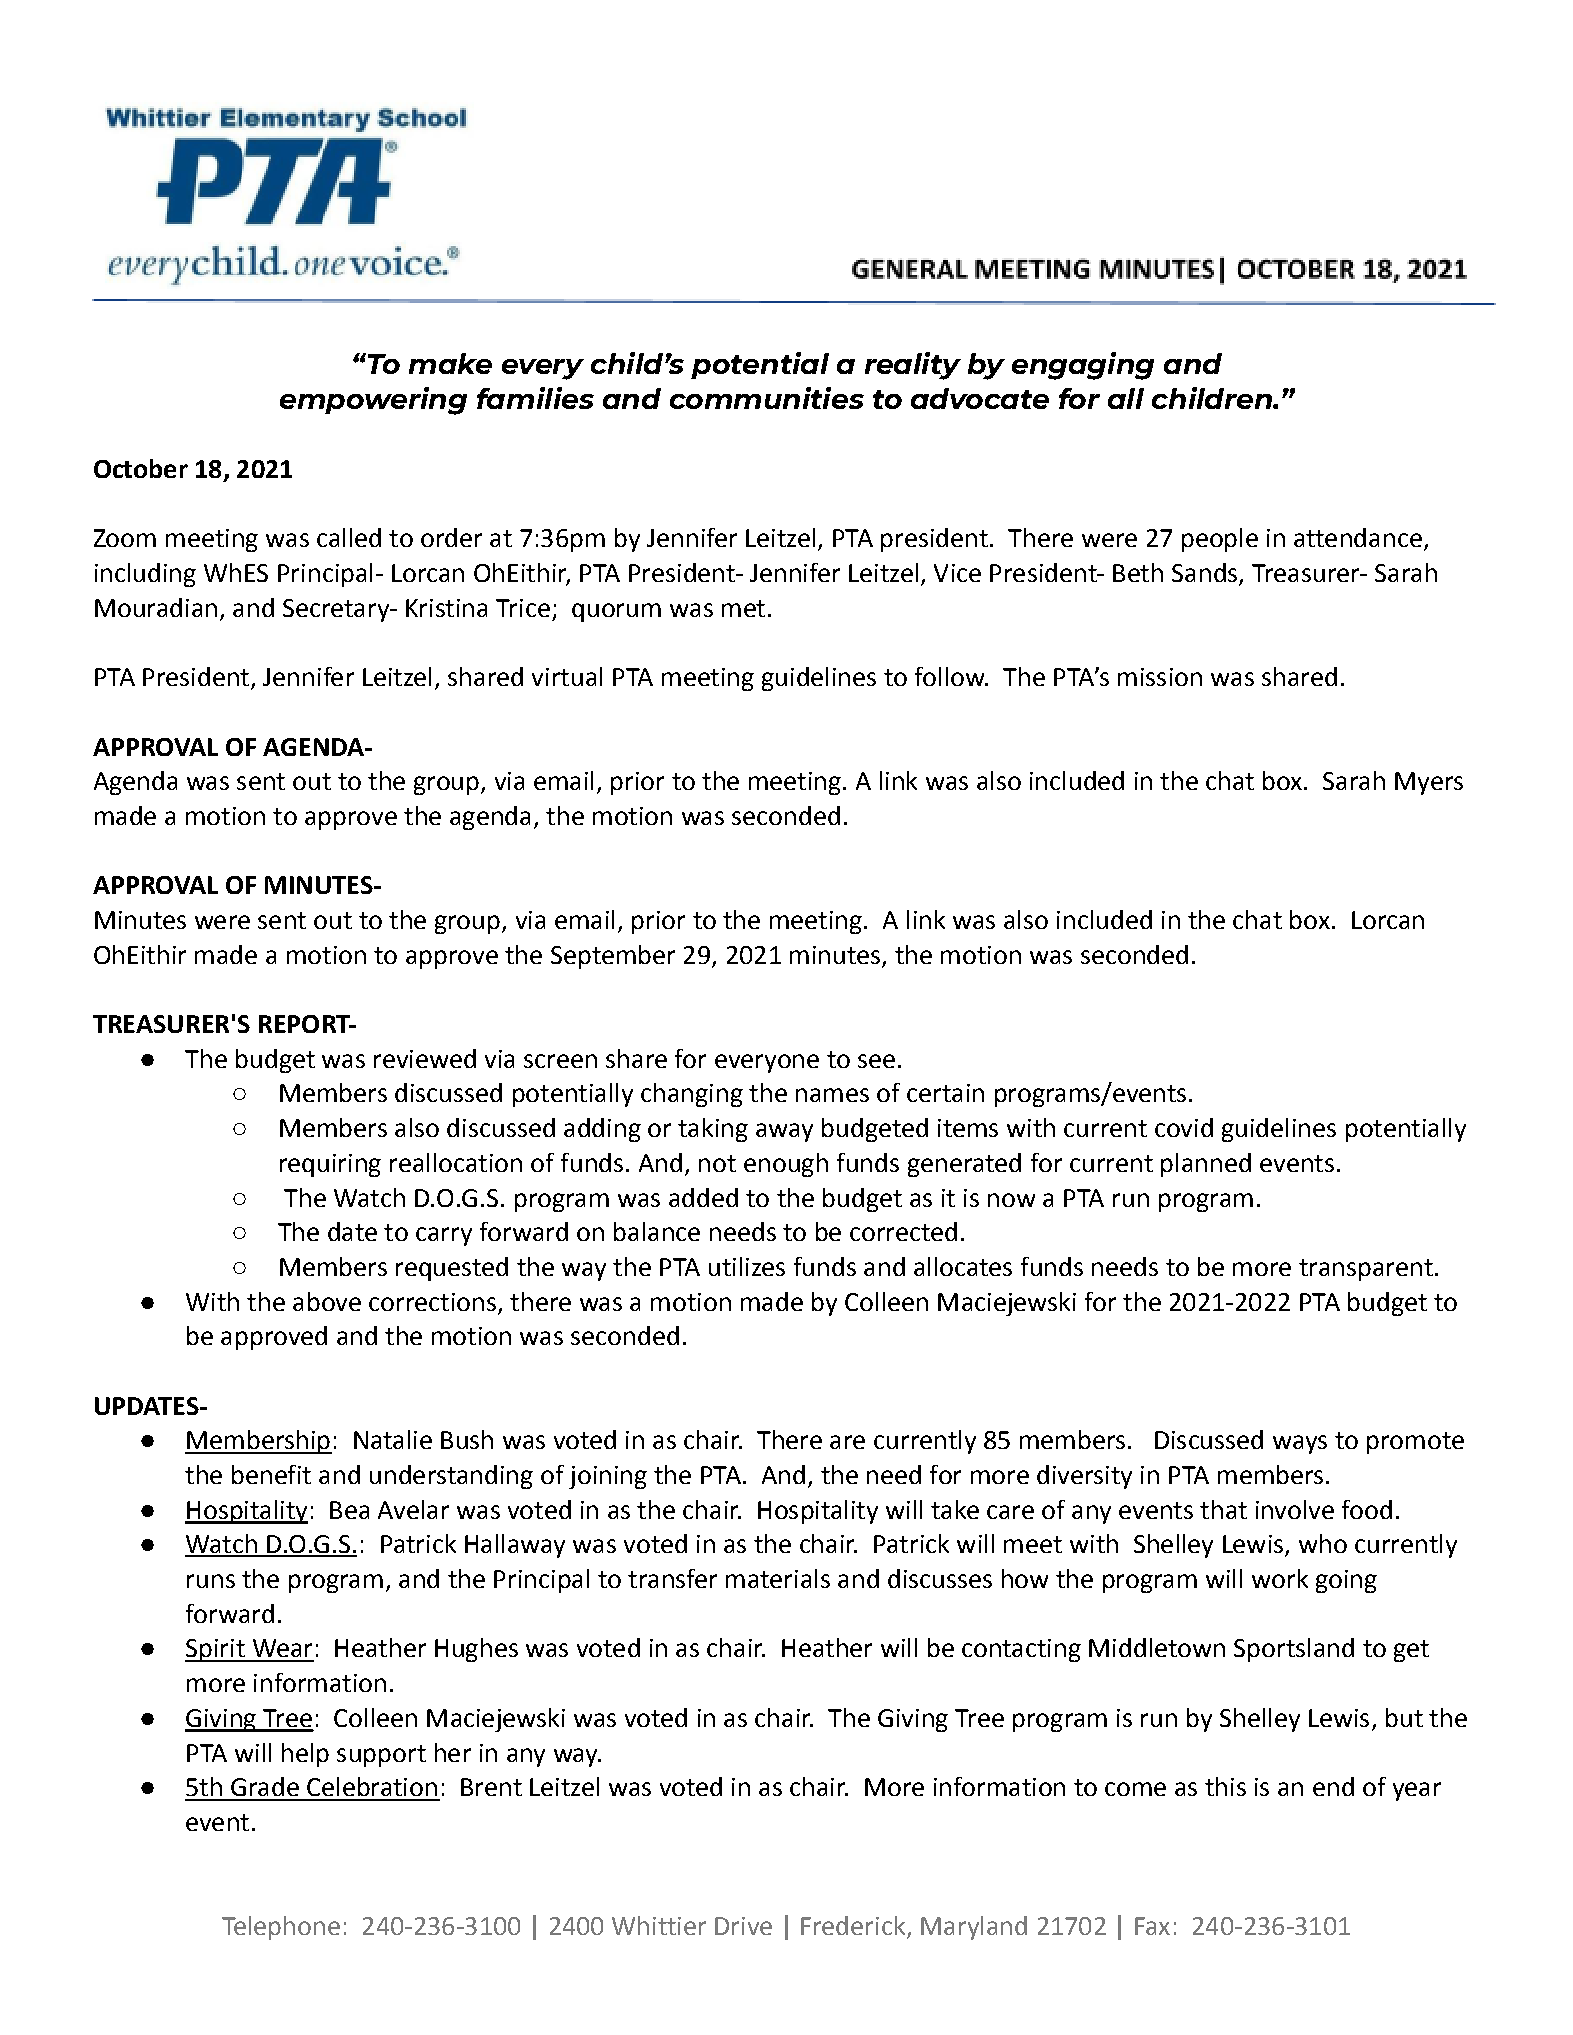  Describe the element at coordinates (786, 1165) in the screenshot. I see `enough` at that location.
